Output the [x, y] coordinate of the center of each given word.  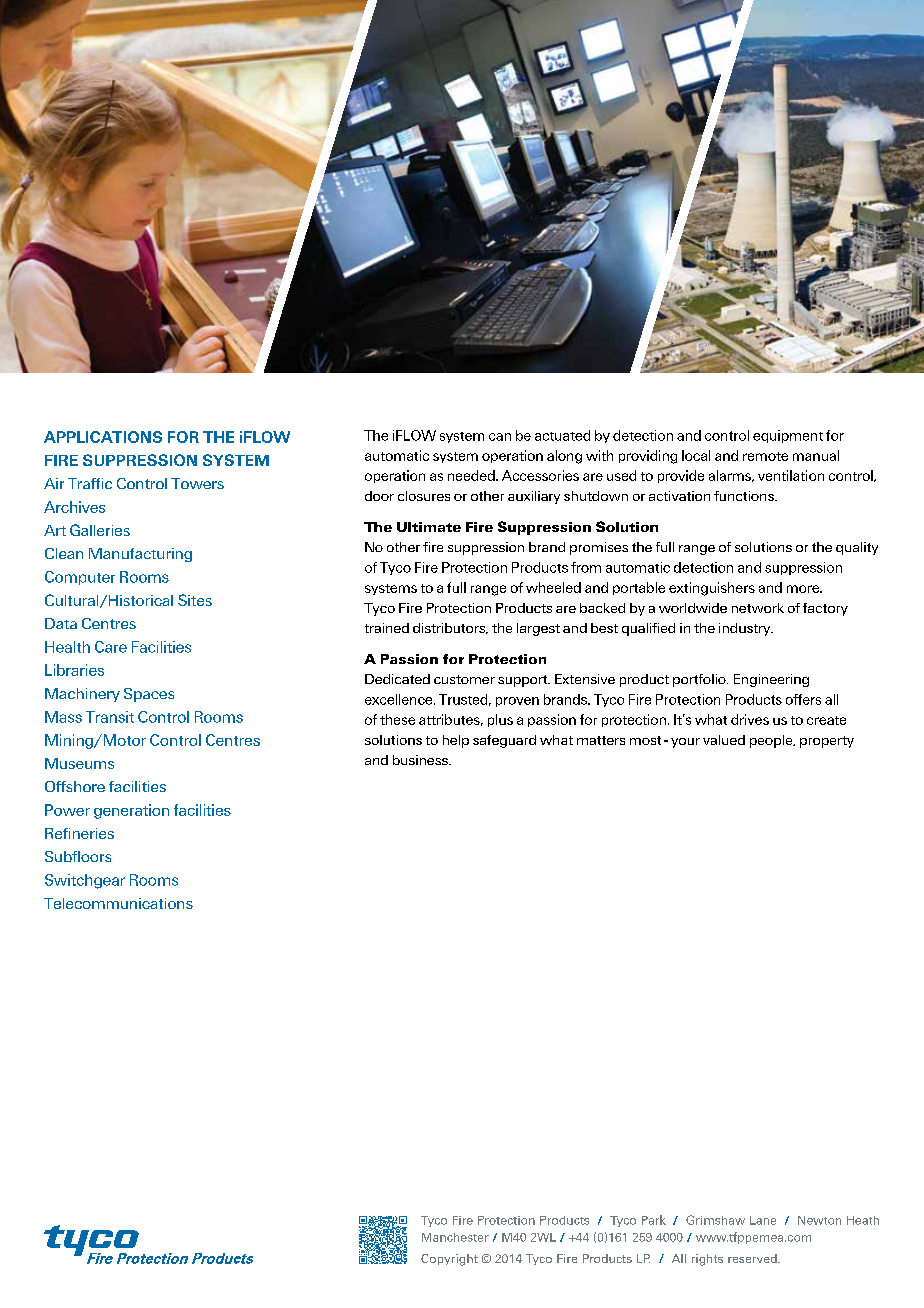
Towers [197, 483]
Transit [110, 717]
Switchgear [85, 881]
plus [500, 720]
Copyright [449, 1260]
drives [750, 719]
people [772, 741]
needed [472, 475]
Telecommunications [118, 903]
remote [765, 456]
